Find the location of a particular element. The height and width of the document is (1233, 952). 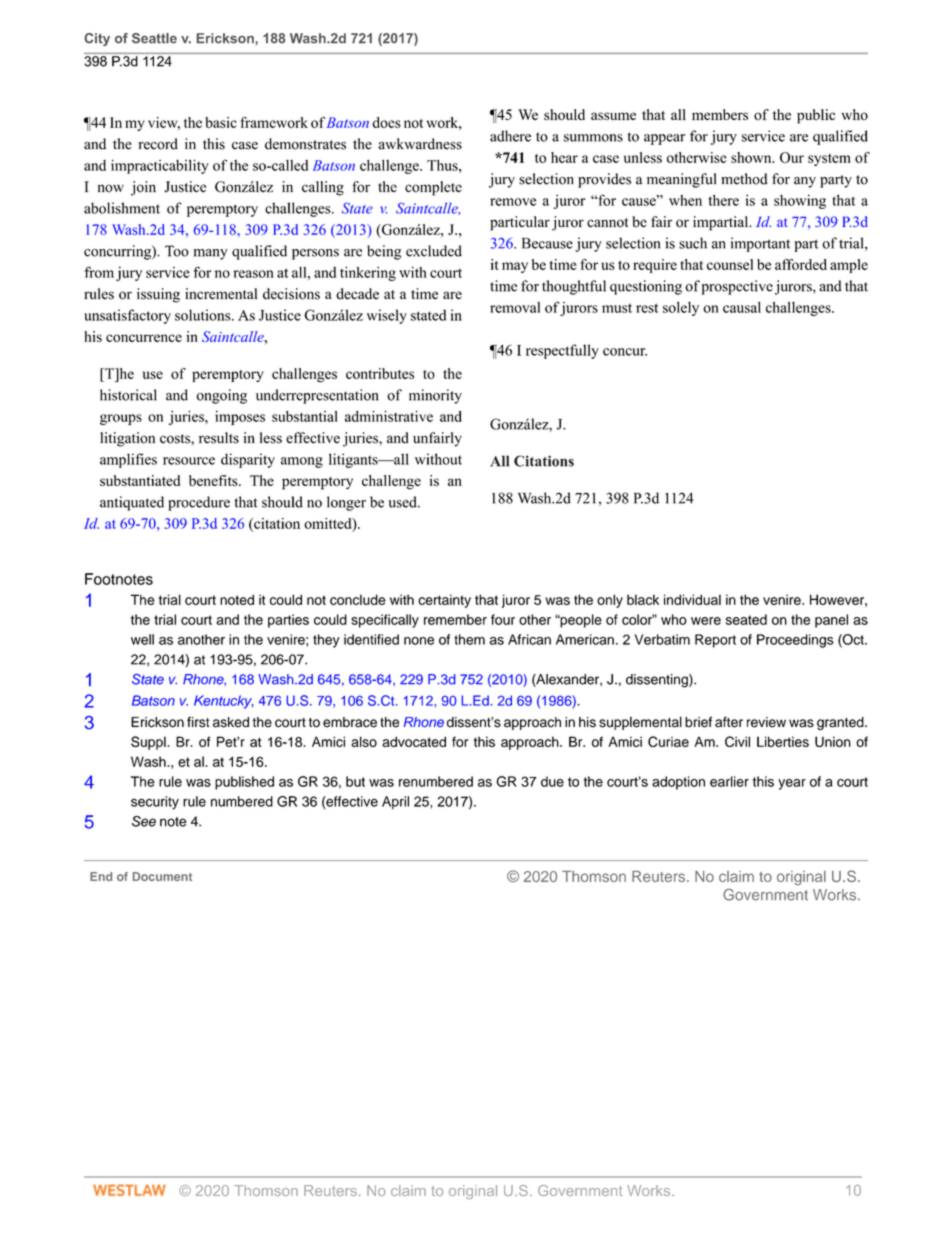

adhere is located at coordinates (510, 136).
